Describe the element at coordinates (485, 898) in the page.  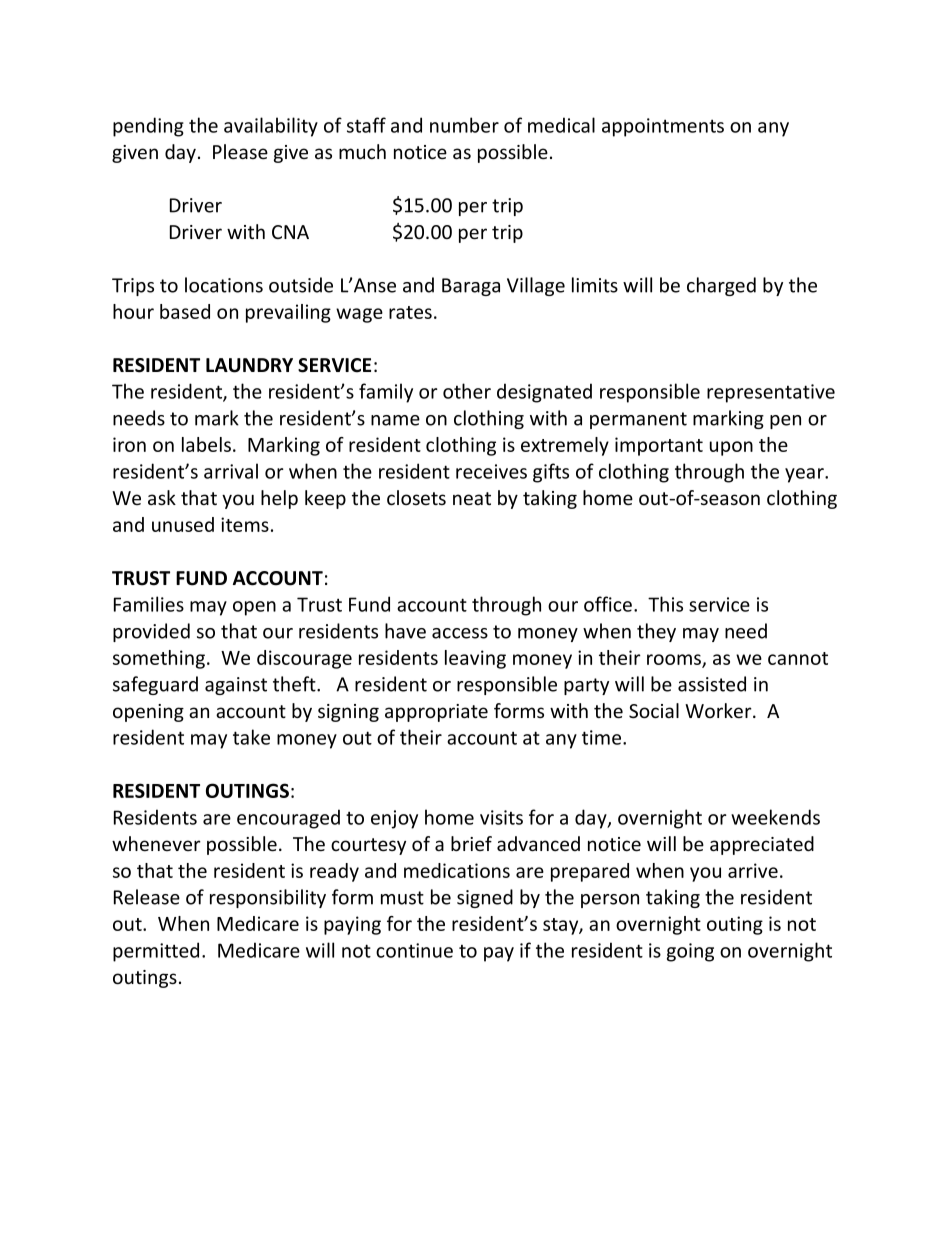
I see `signed` at that location.
